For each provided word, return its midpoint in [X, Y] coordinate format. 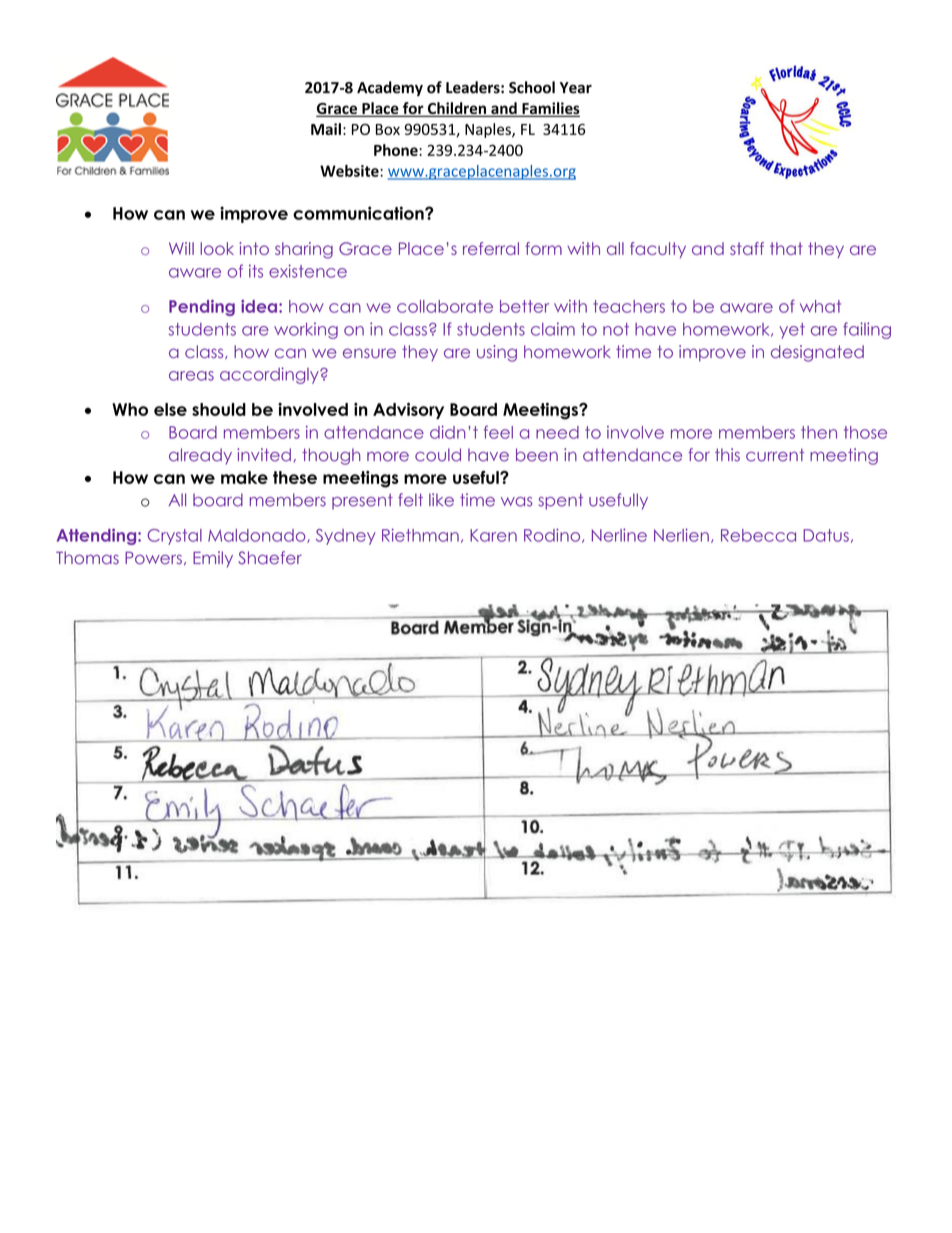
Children [456, 109]
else [170, 409]
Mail [326, 129]
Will [181, 248]
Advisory [408, 411]
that [786, 248]
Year [576, 88]
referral [491, 248]
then [819, 432]
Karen [493, 535]
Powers [153, 558]
